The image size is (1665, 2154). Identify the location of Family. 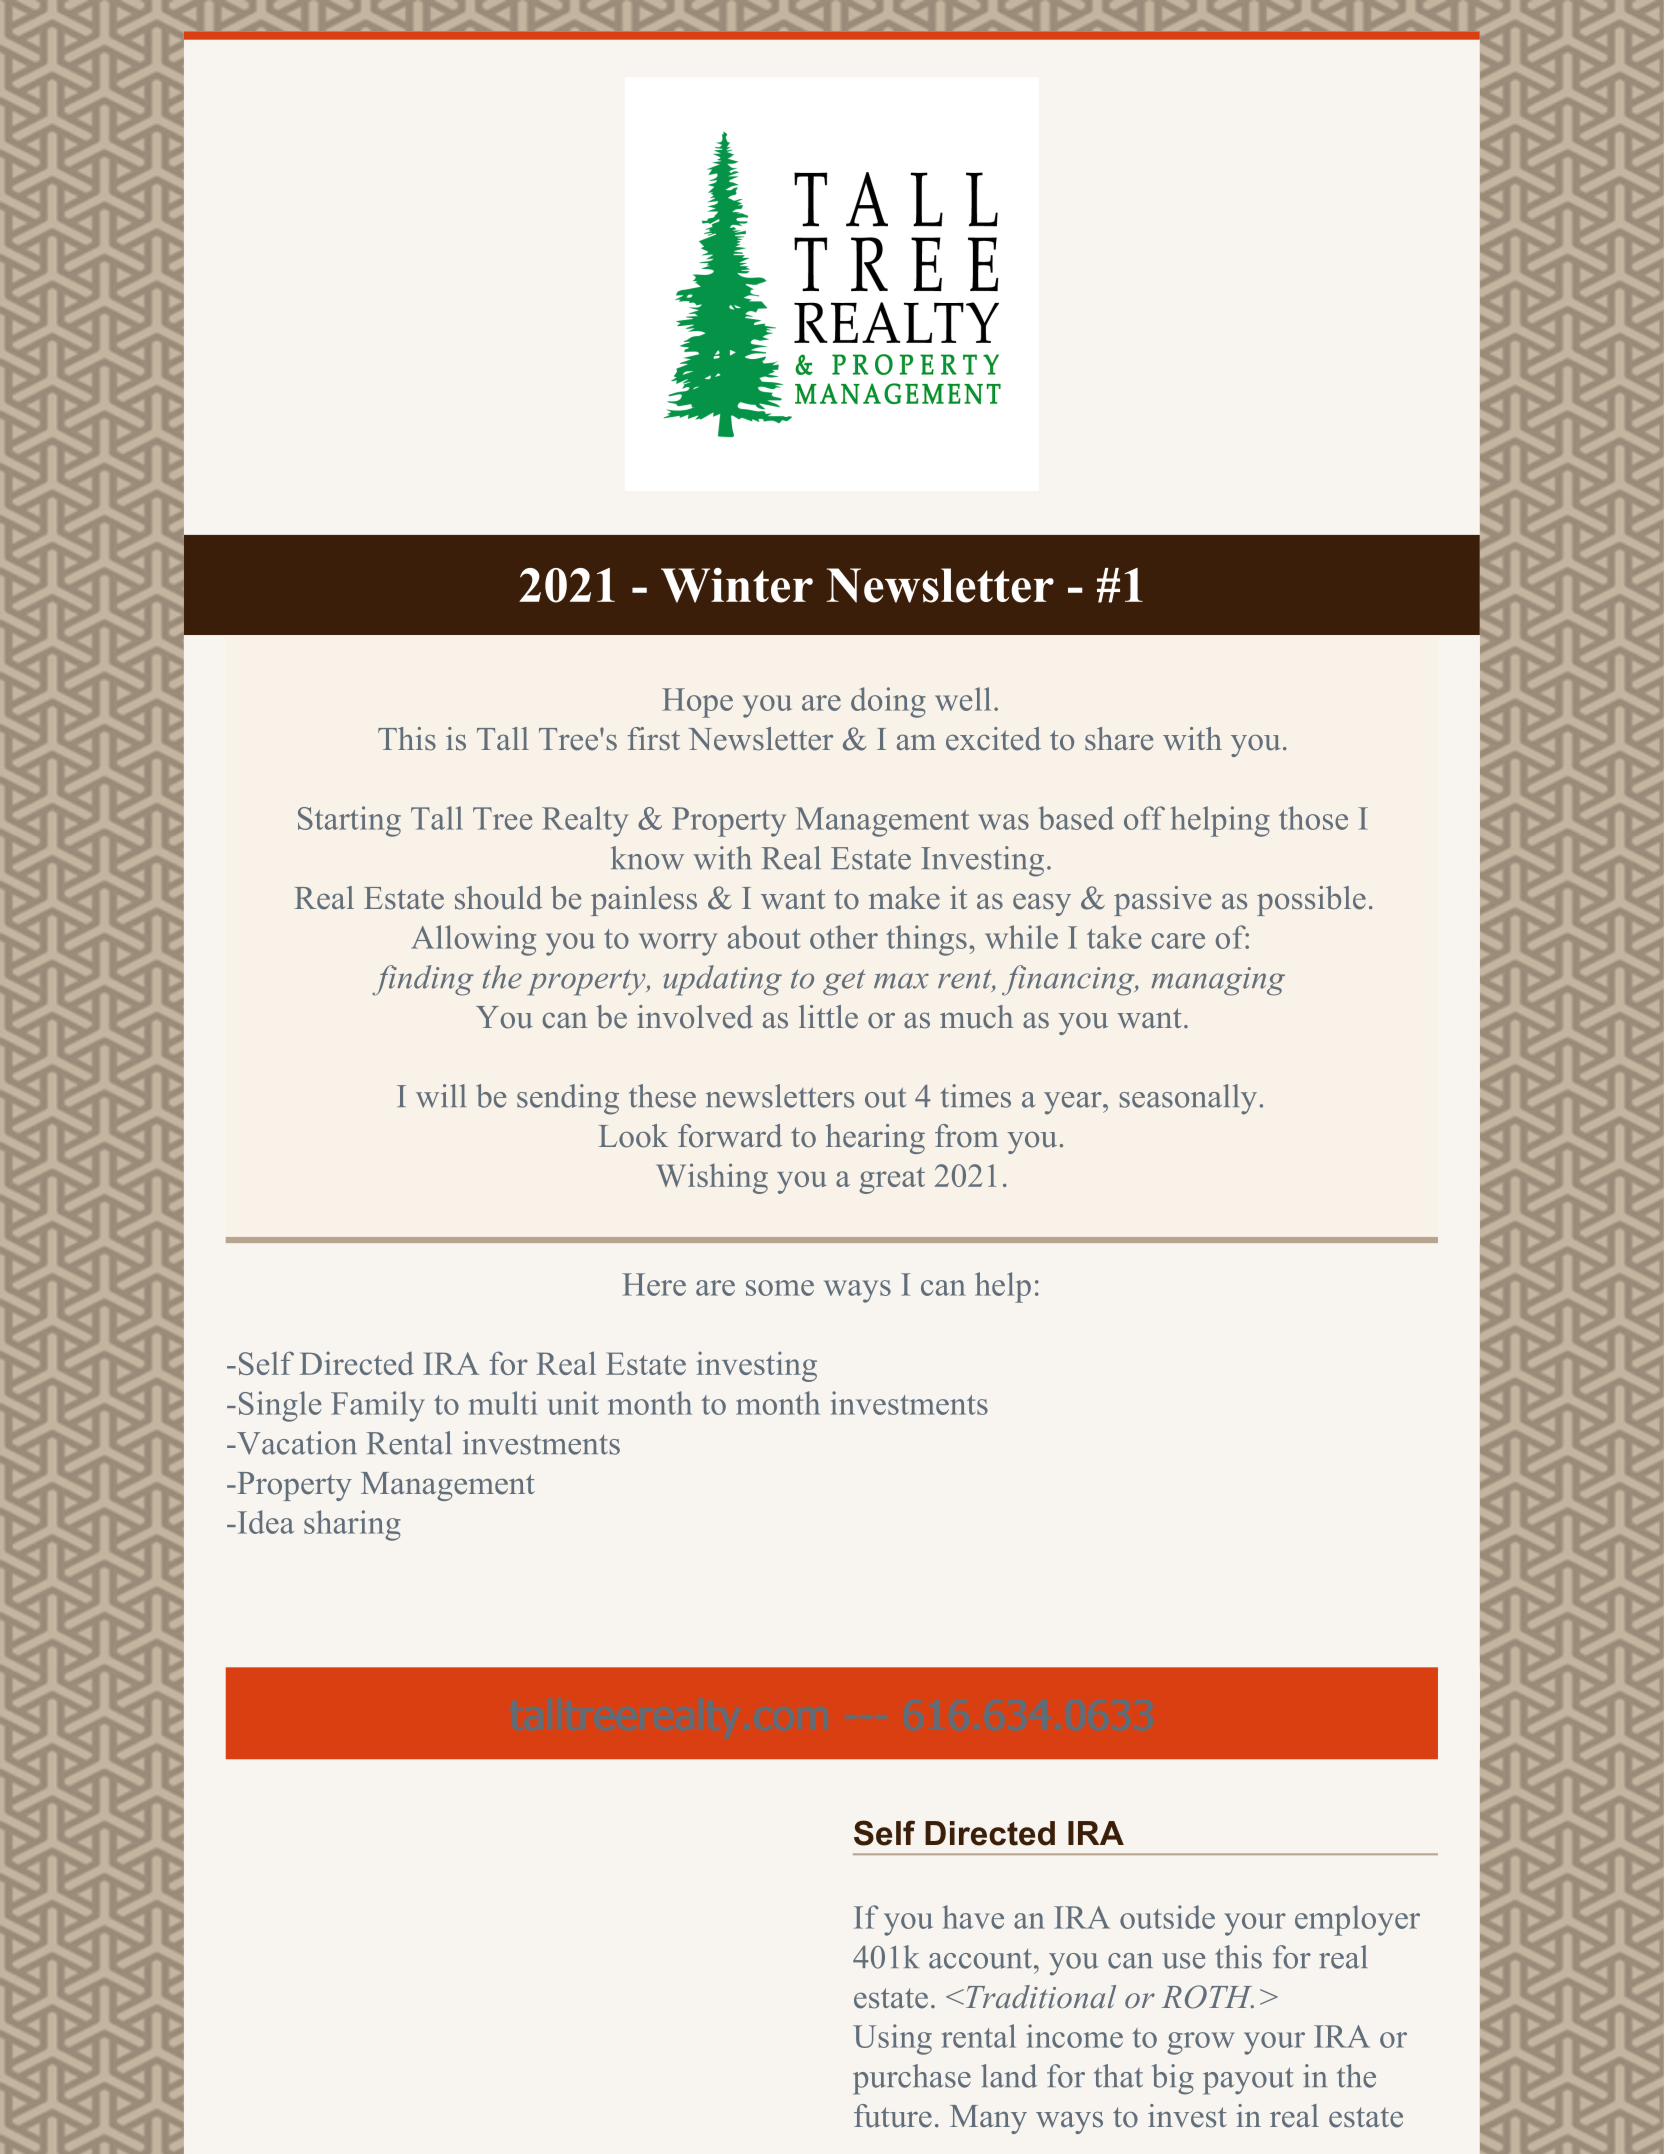
(378, 1406).
